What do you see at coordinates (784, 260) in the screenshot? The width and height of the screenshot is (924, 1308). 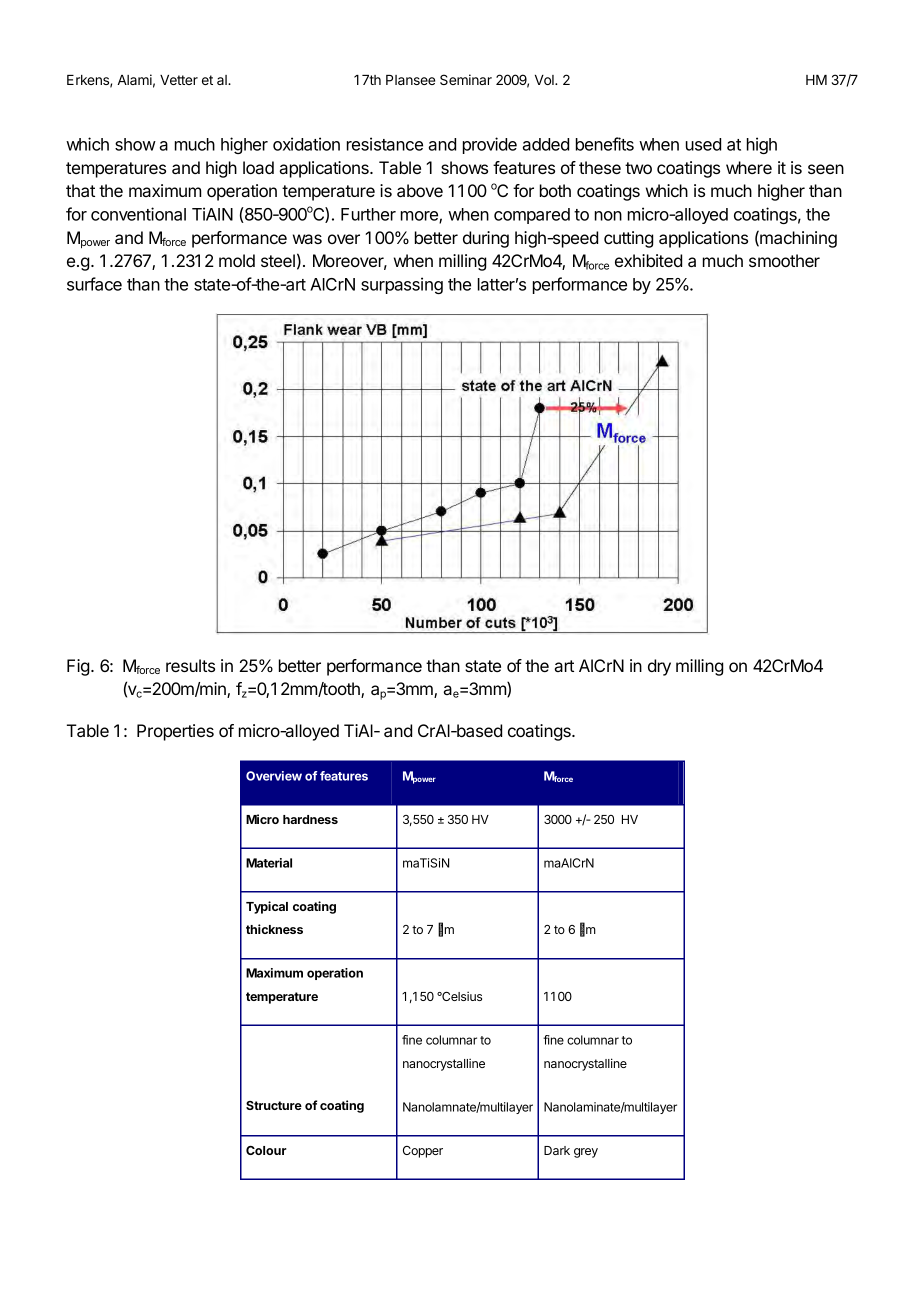 I see `smoother` at bounding box center [784, 260].
